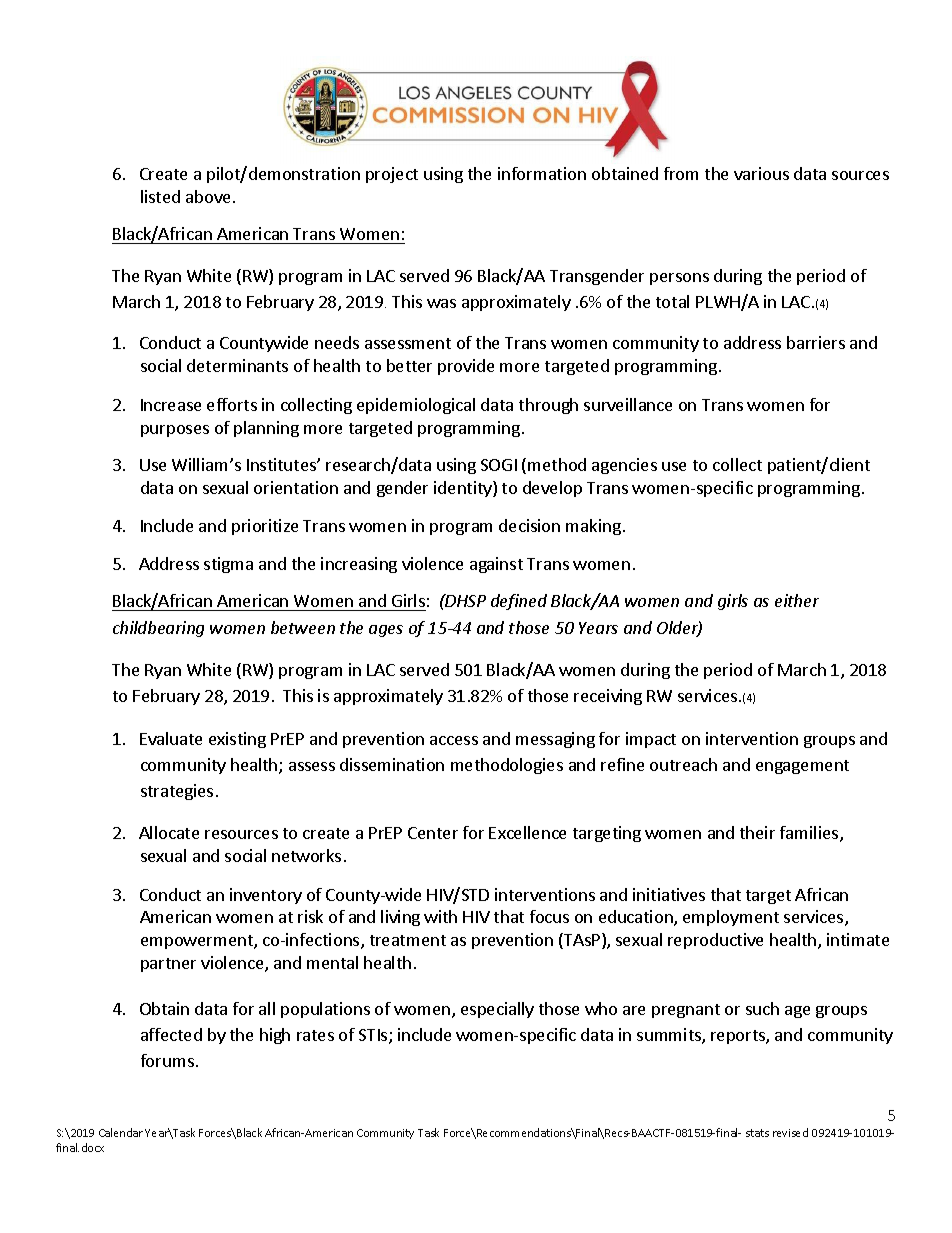 The image size is (952, 1233). I want to click on decision, so click(529, 525).
